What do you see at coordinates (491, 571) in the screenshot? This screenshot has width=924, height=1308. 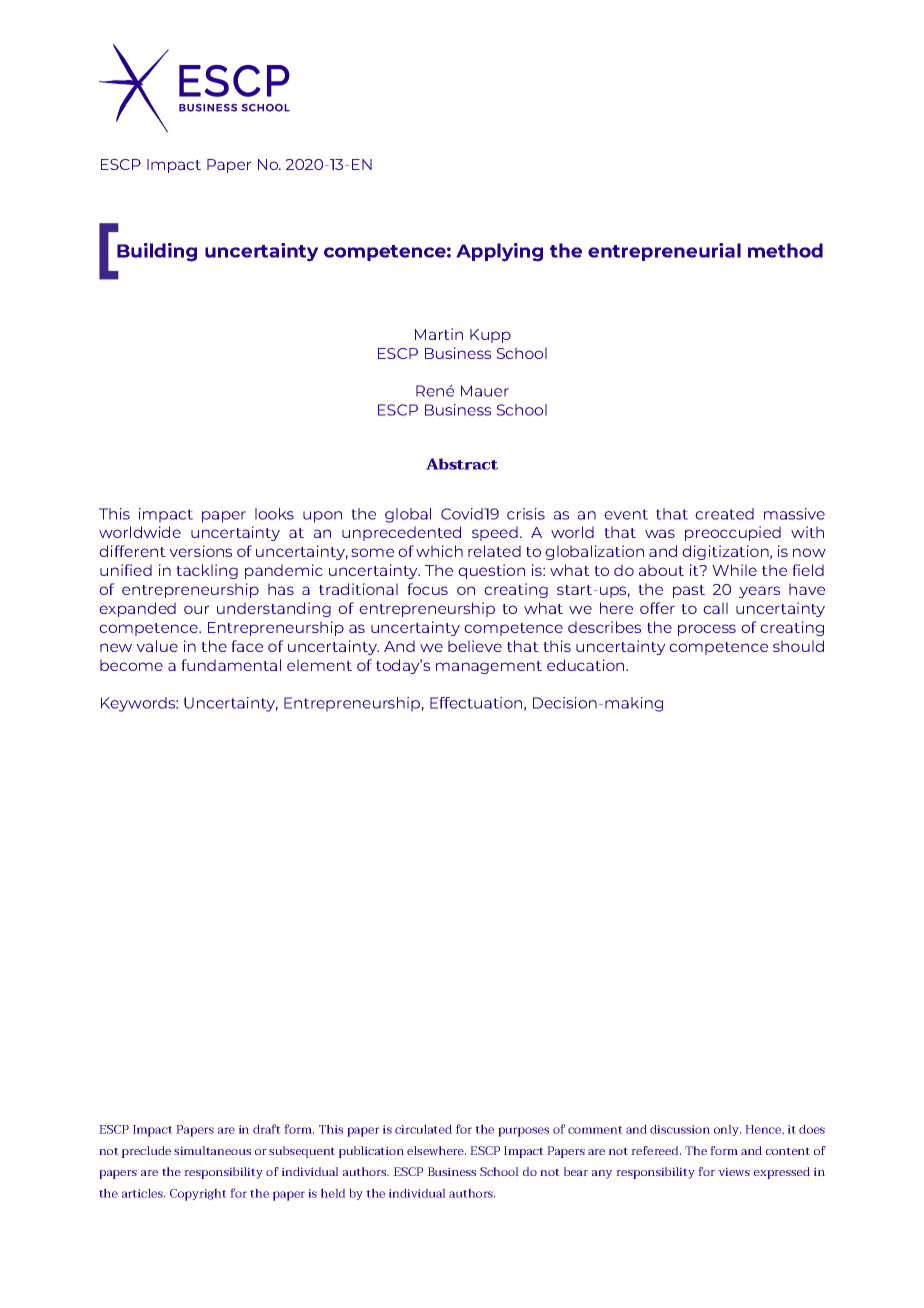 I see `question` at bounding box center [491, 571].
